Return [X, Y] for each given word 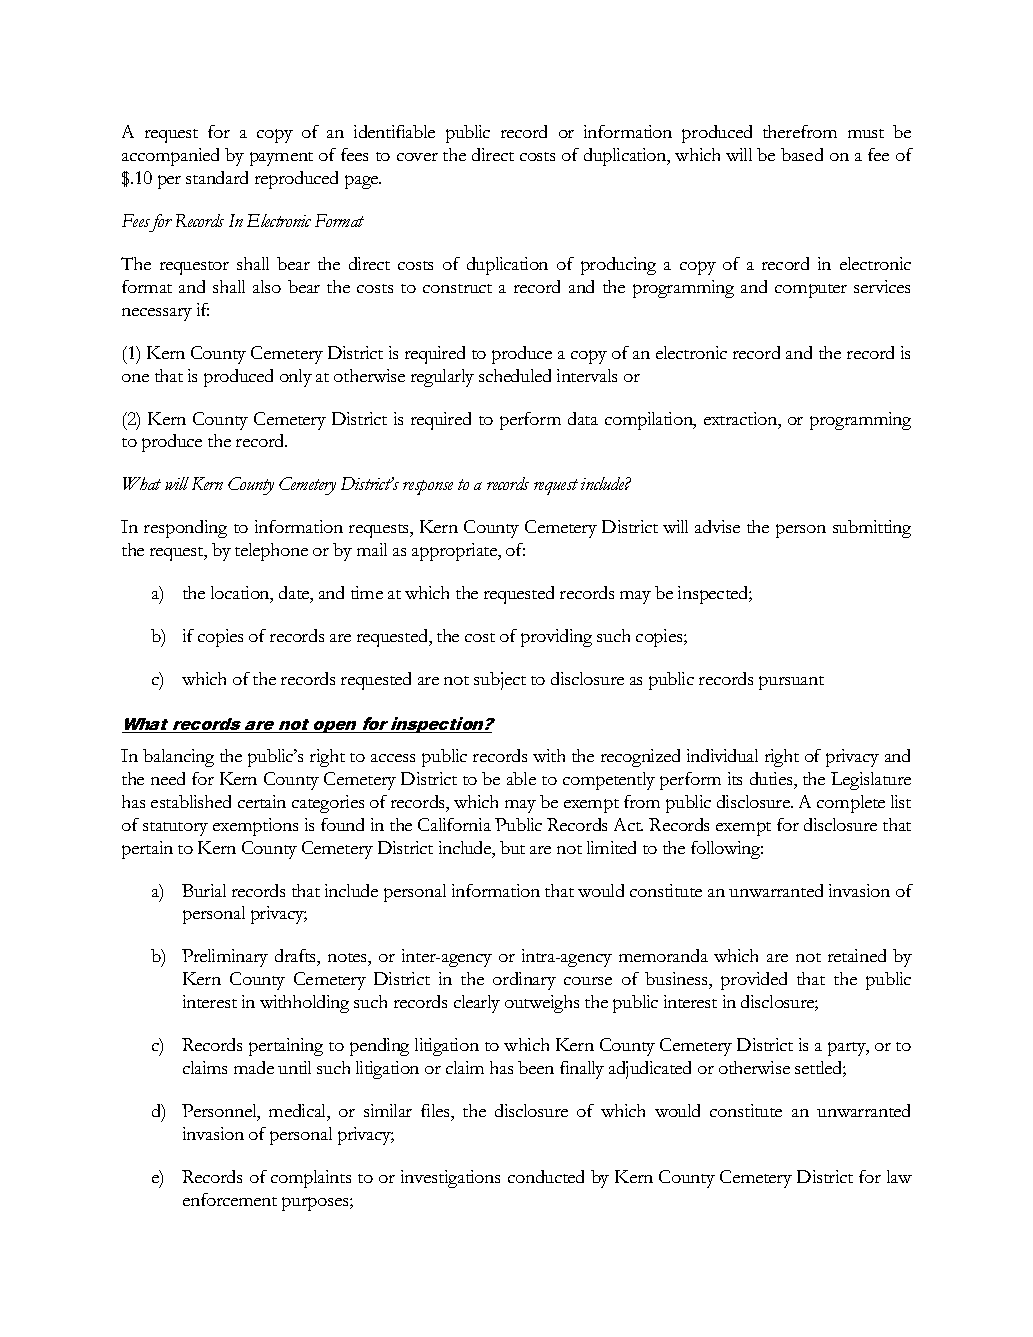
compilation [650, 421]
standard [217, 177]
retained [857, 955]
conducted [546, 1176]
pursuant [791, 683]
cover [417, 157]
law [899, 1176]
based [802, 154]
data [583, 418]
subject [500, 681]
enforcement [230, 1199]
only [296, 378]
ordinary [524, 981]
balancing [178, 758]
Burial [204, 890]
